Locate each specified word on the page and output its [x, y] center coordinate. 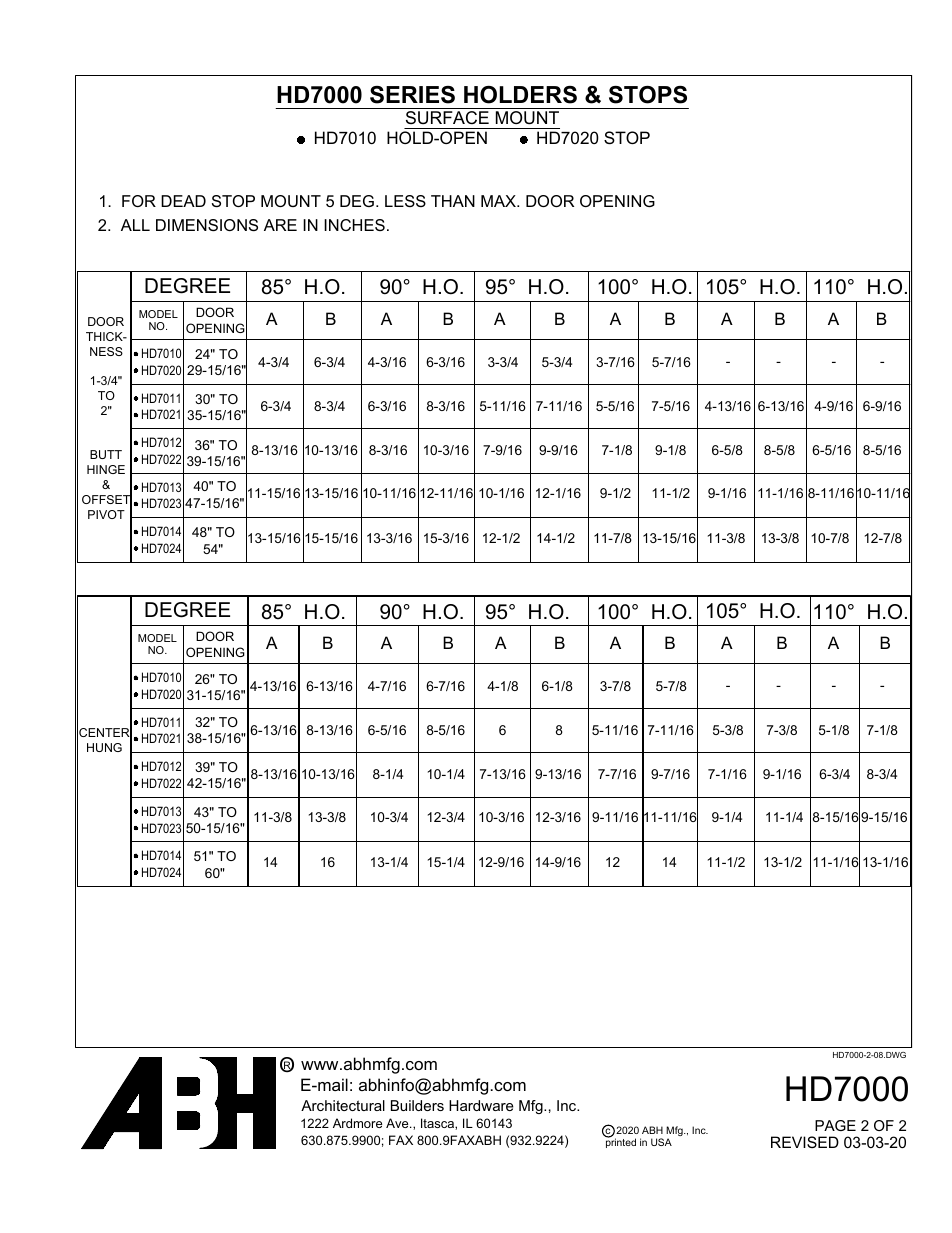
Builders [417, 1105]
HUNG [104, 747]
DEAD [183, 201]
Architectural [343, 1105]
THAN [453, 201]
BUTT [106, 454]
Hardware [481, 1105]
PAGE [835, 1125]
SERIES [412, 95]
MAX [499, 201]
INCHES [354, 225]
